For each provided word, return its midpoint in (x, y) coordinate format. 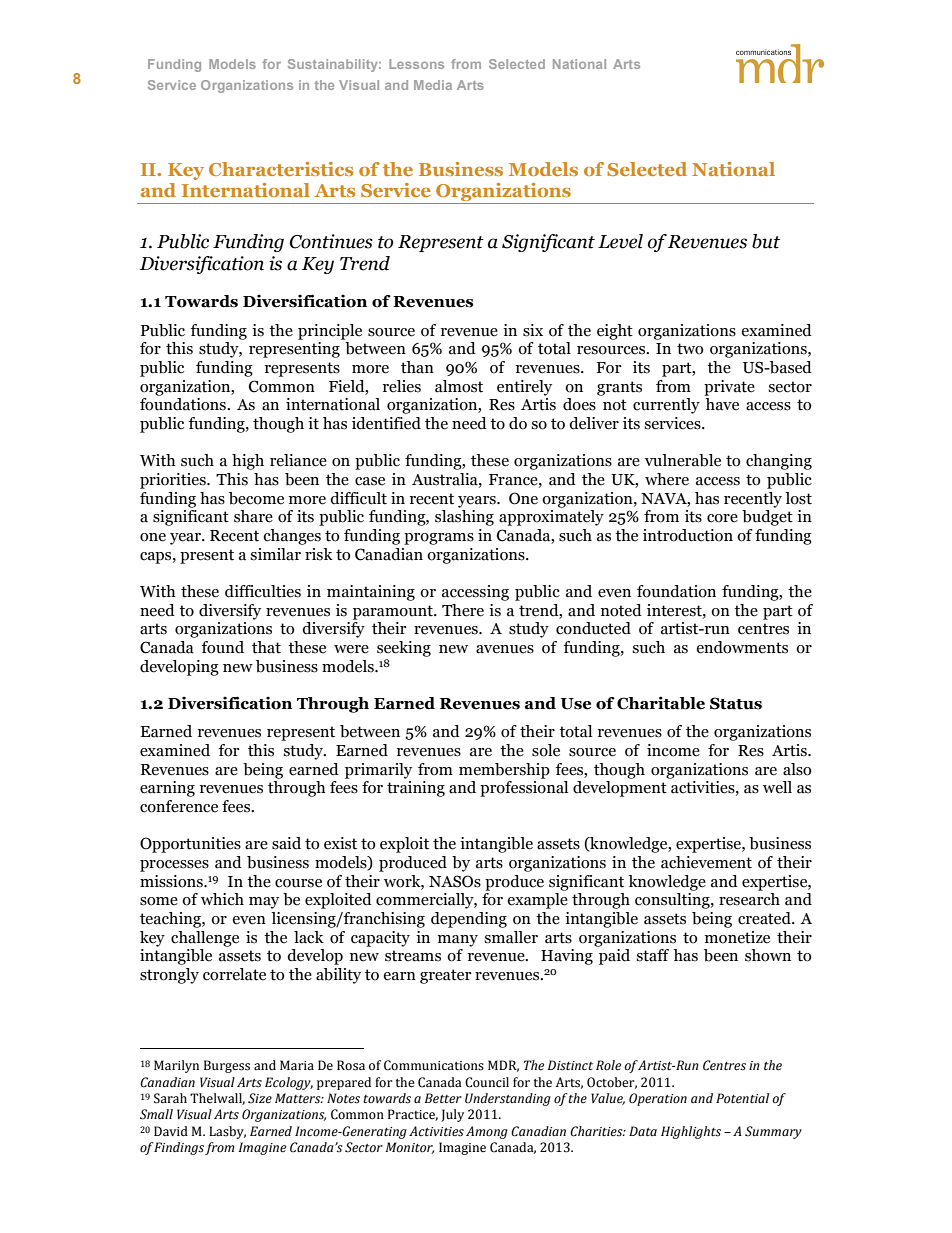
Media (433, 85)
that (266, 647)
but (766, 241)
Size (260, 1098)
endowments (742, 647)
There (463, 610)
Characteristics (281, 169)
